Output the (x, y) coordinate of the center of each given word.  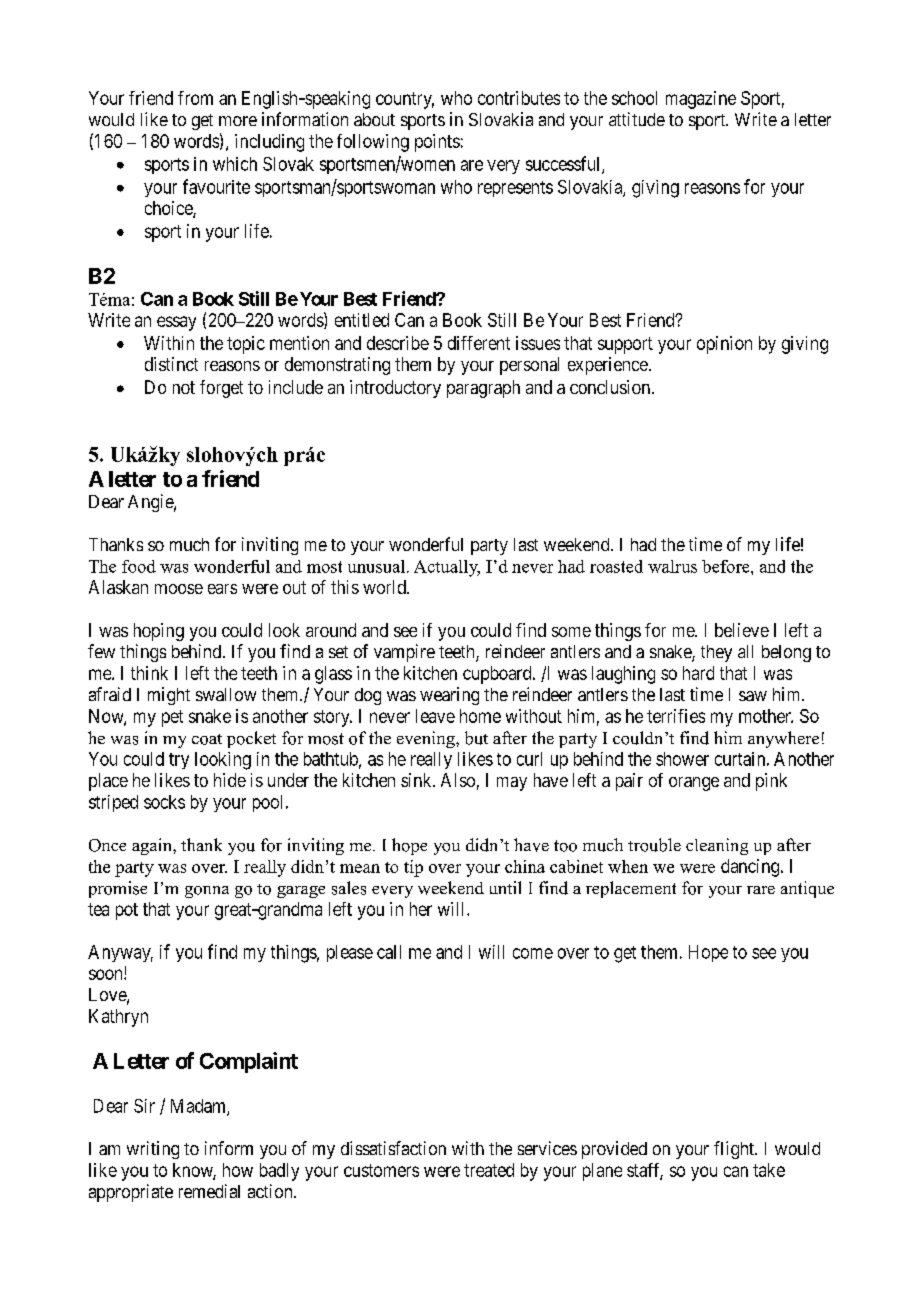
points (437, 143)
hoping (159, 632)
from (195, 98)
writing (153, 1150)
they (716, 653)
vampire (404, 653)
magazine (701, 100)
